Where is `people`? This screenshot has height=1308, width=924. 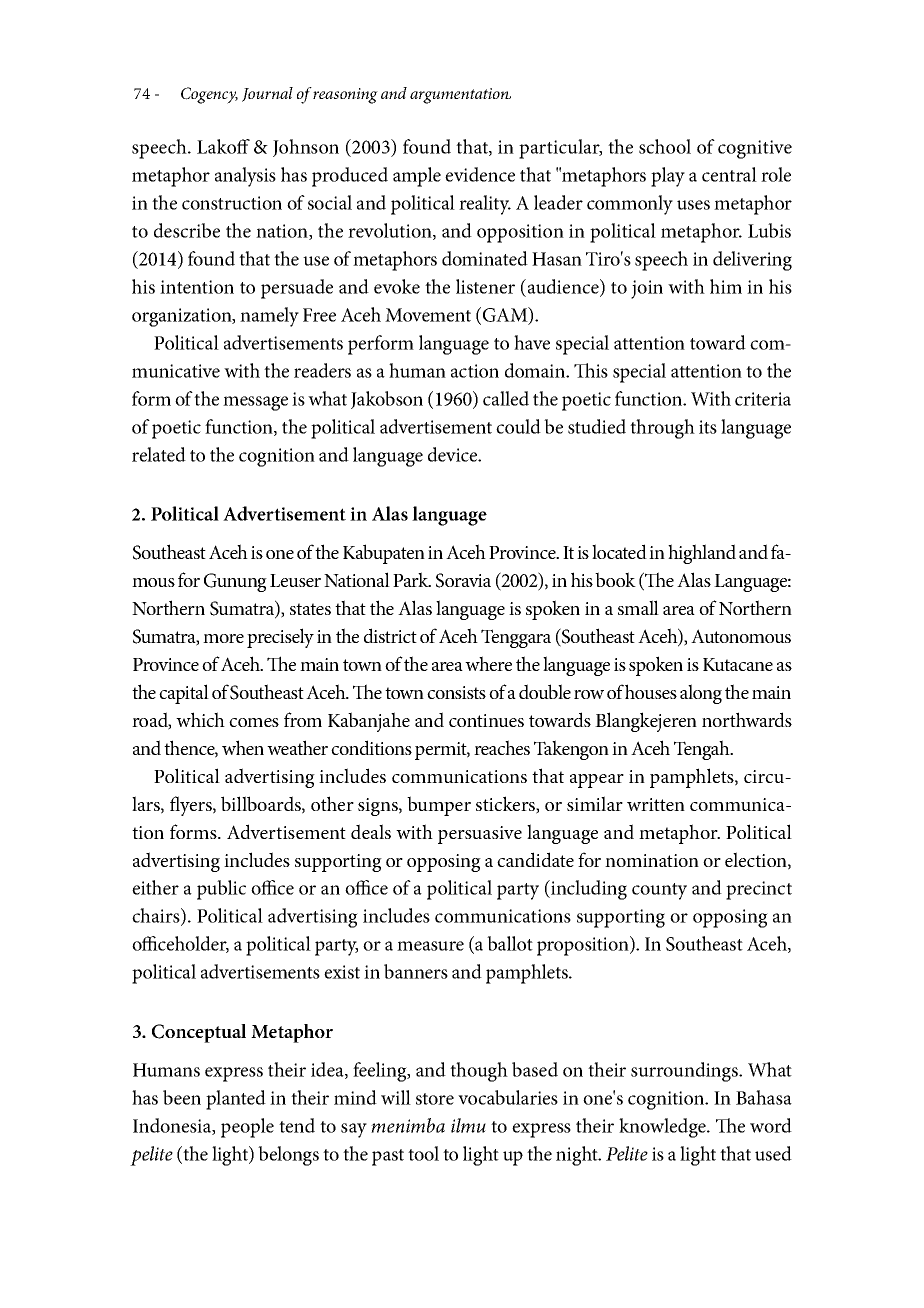
people is located at coordinates (247, 1128).
